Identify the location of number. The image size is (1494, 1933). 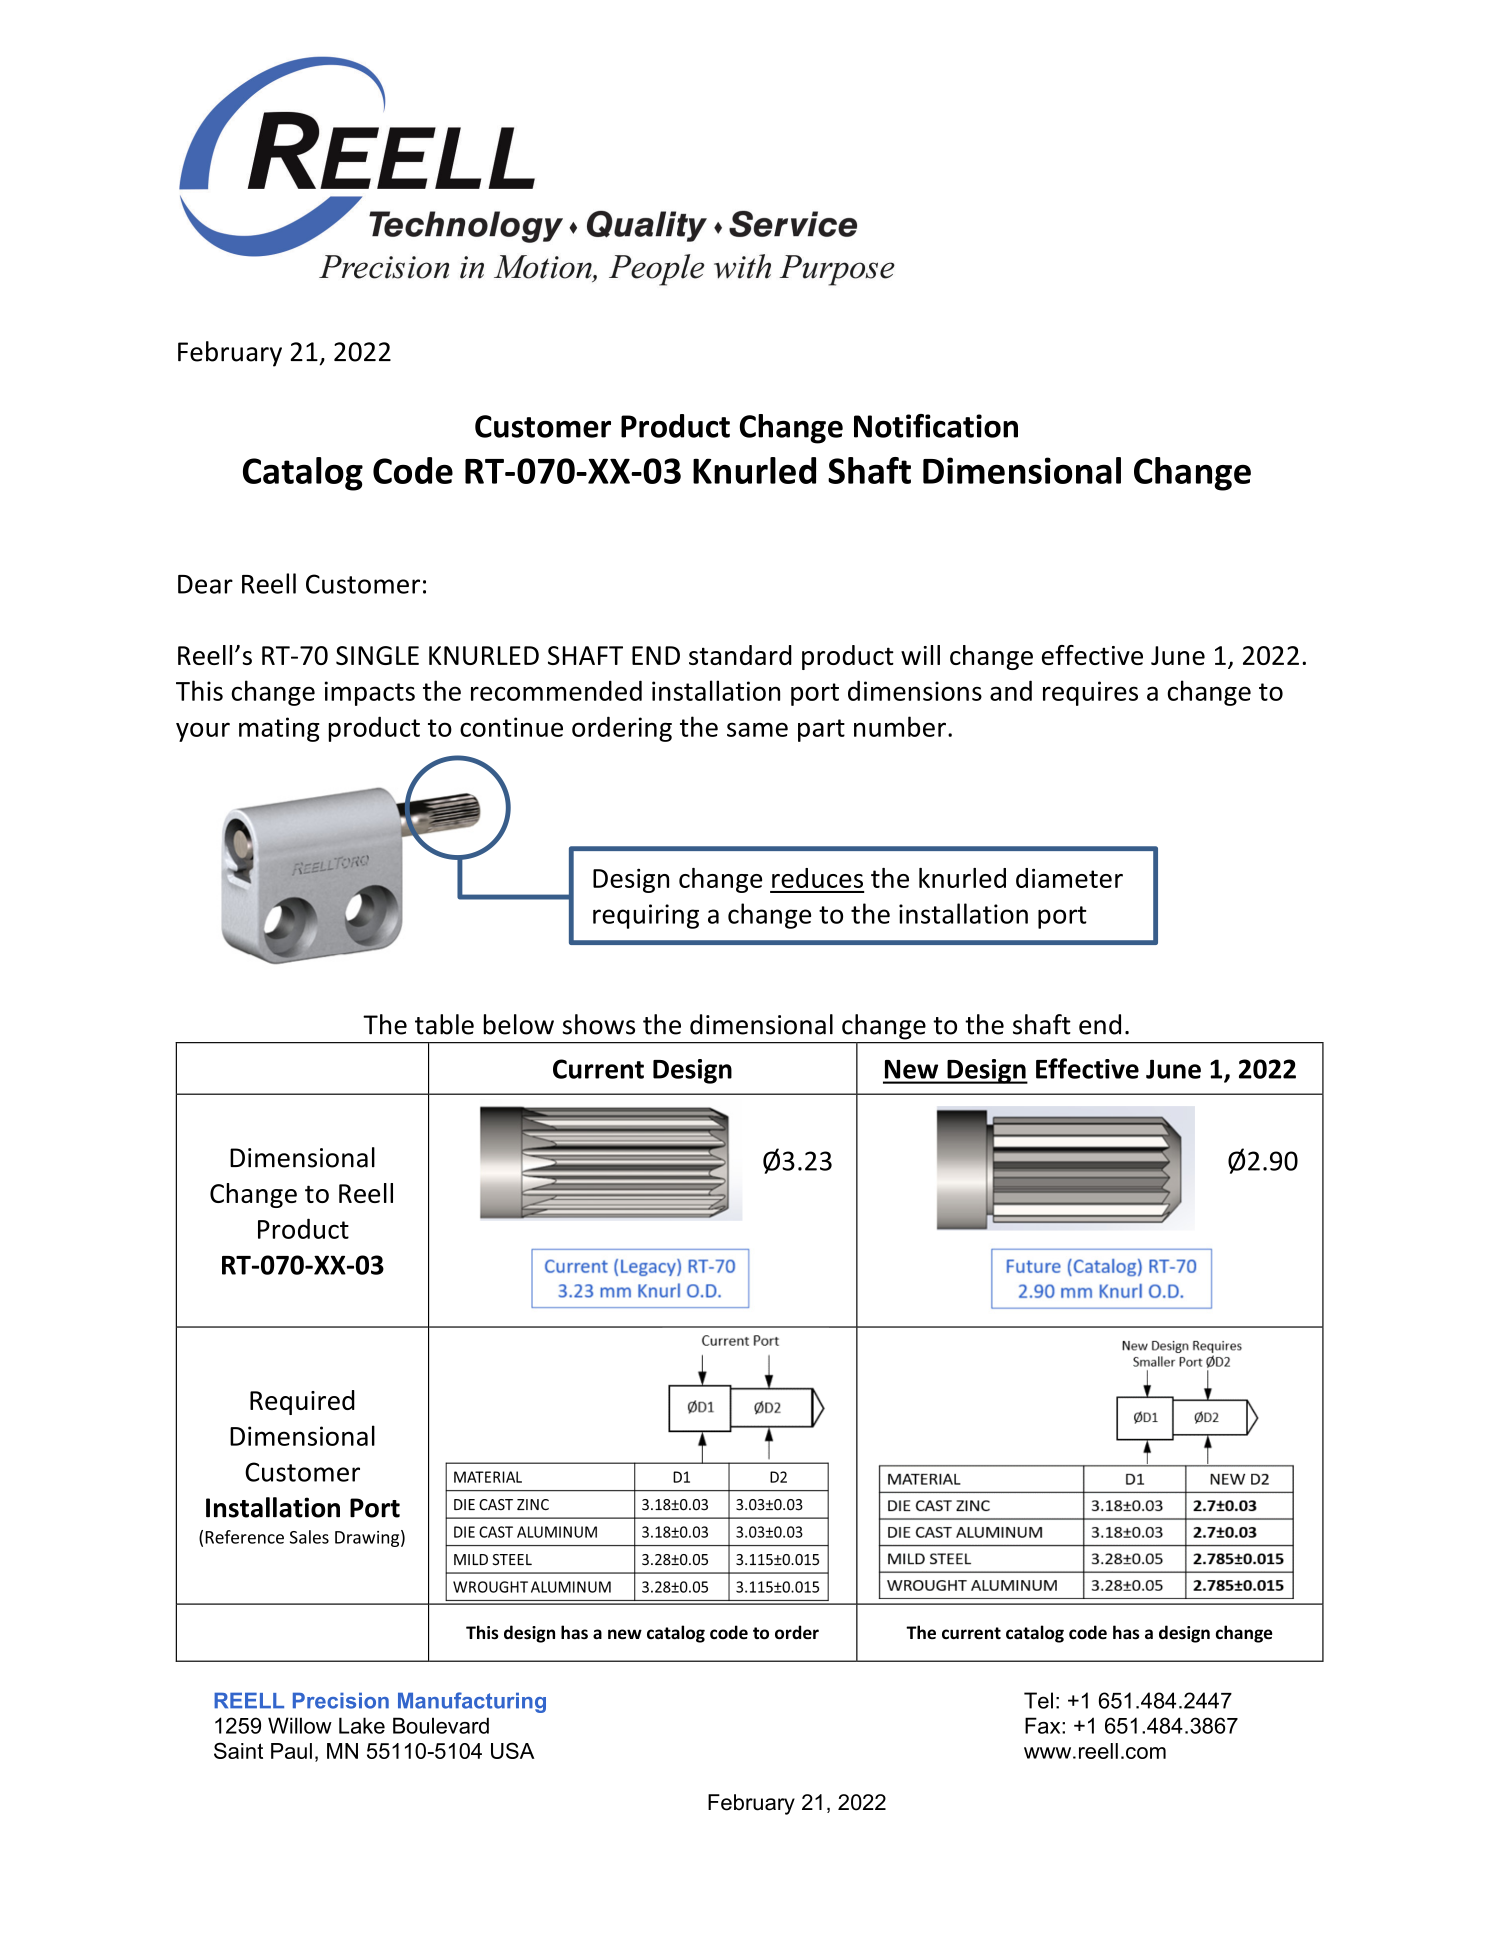
(900, 726).
